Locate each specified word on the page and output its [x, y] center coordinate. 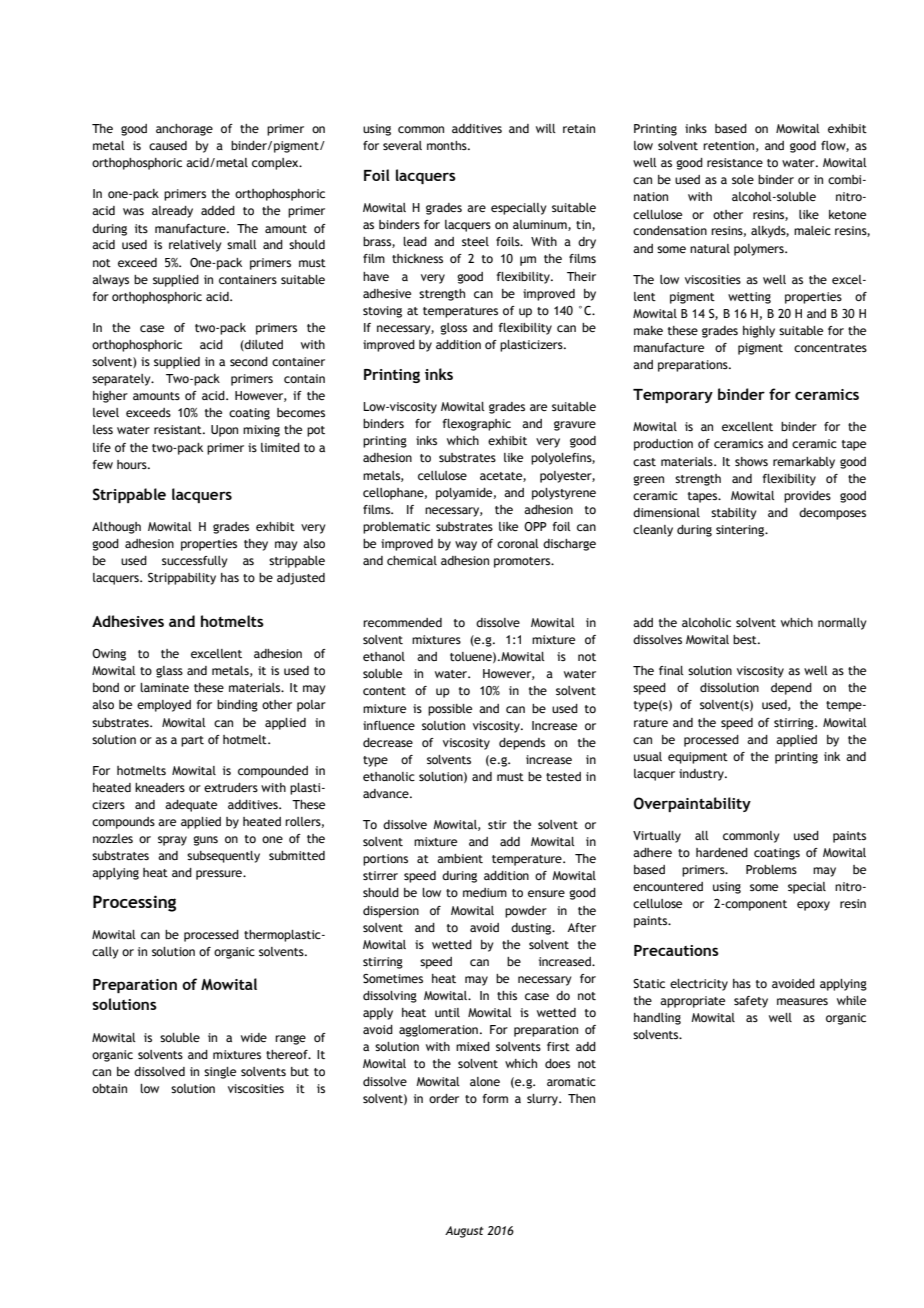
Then [581, 1098]
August [464, 1232]
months [448, 145]
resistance [735, 162]
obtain [109, 1088]
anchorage [184, 130]
